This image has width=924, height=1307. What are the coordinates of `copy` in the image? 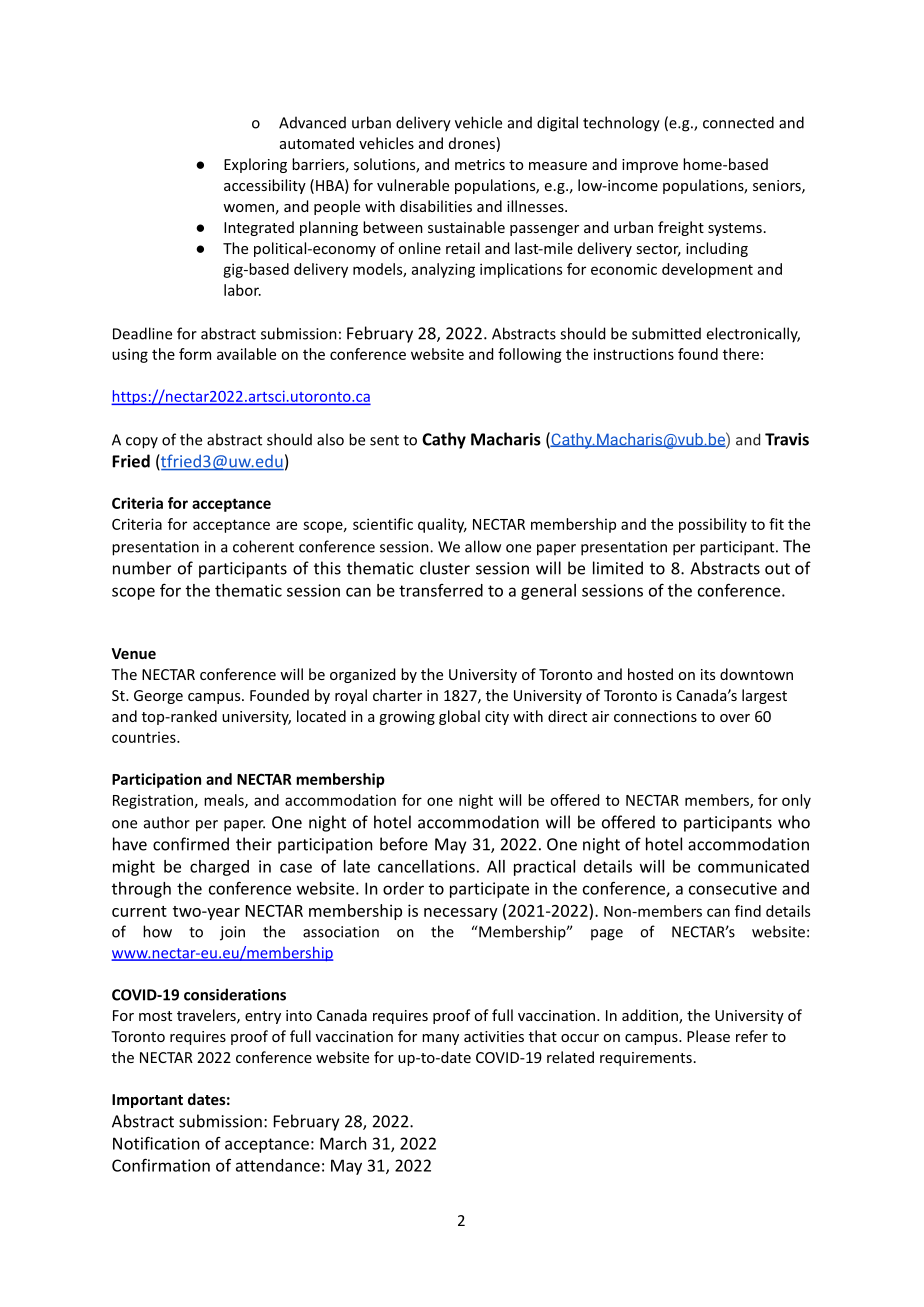 It's located at (142, 443).
